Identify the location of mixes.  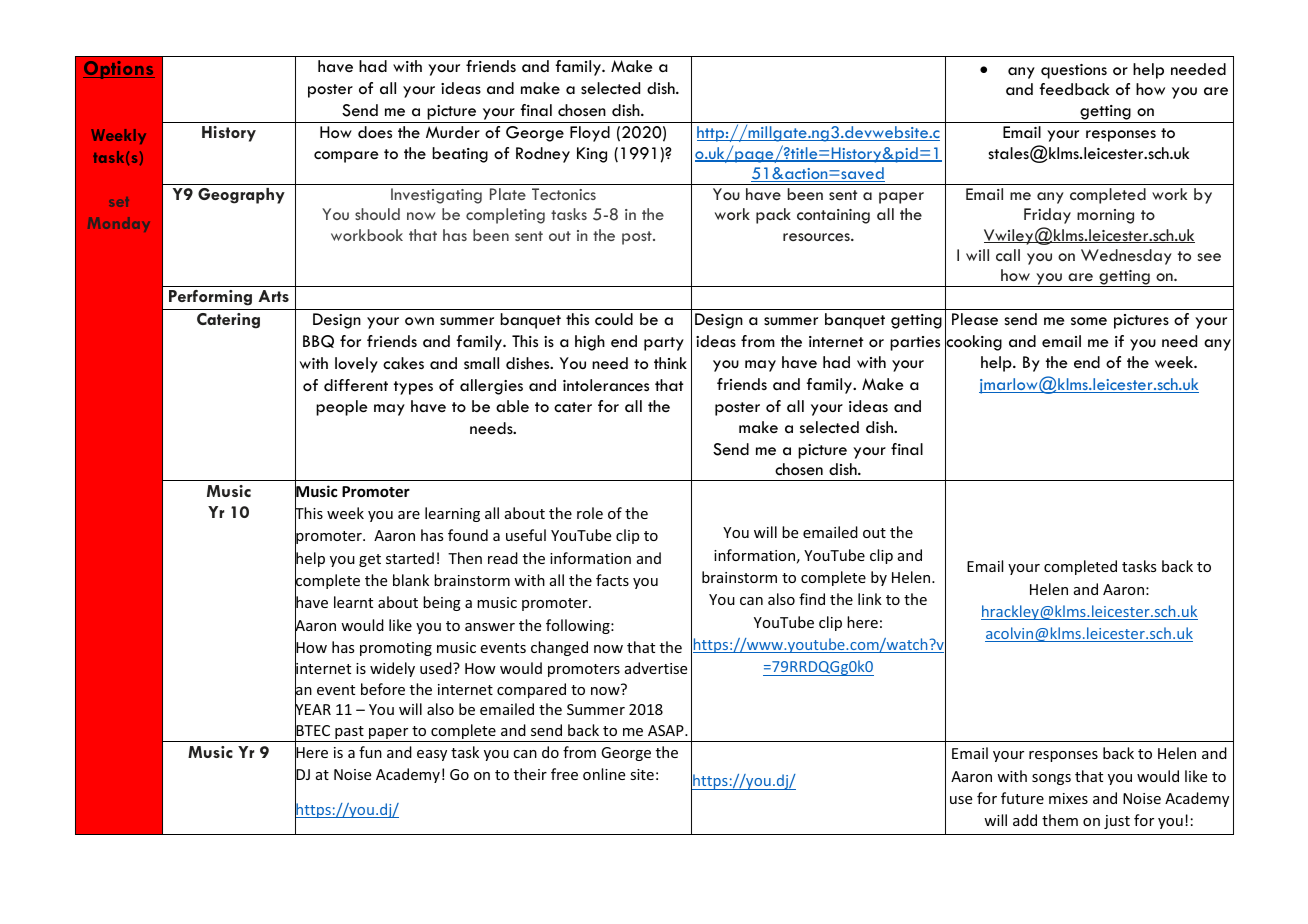
(1068, 798).
